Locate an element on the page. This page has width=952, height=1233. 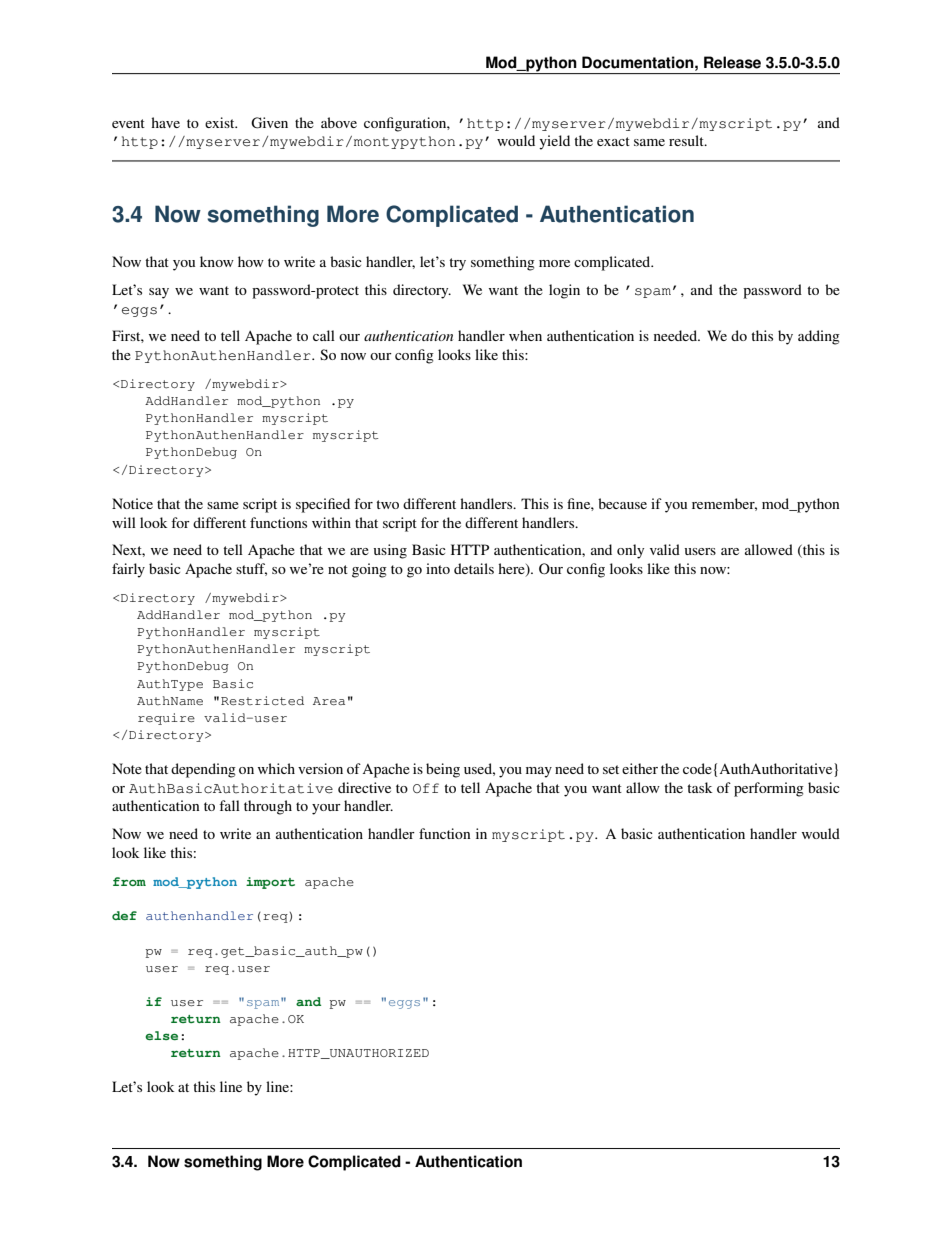
exist is located at coordinates (221, 122).
